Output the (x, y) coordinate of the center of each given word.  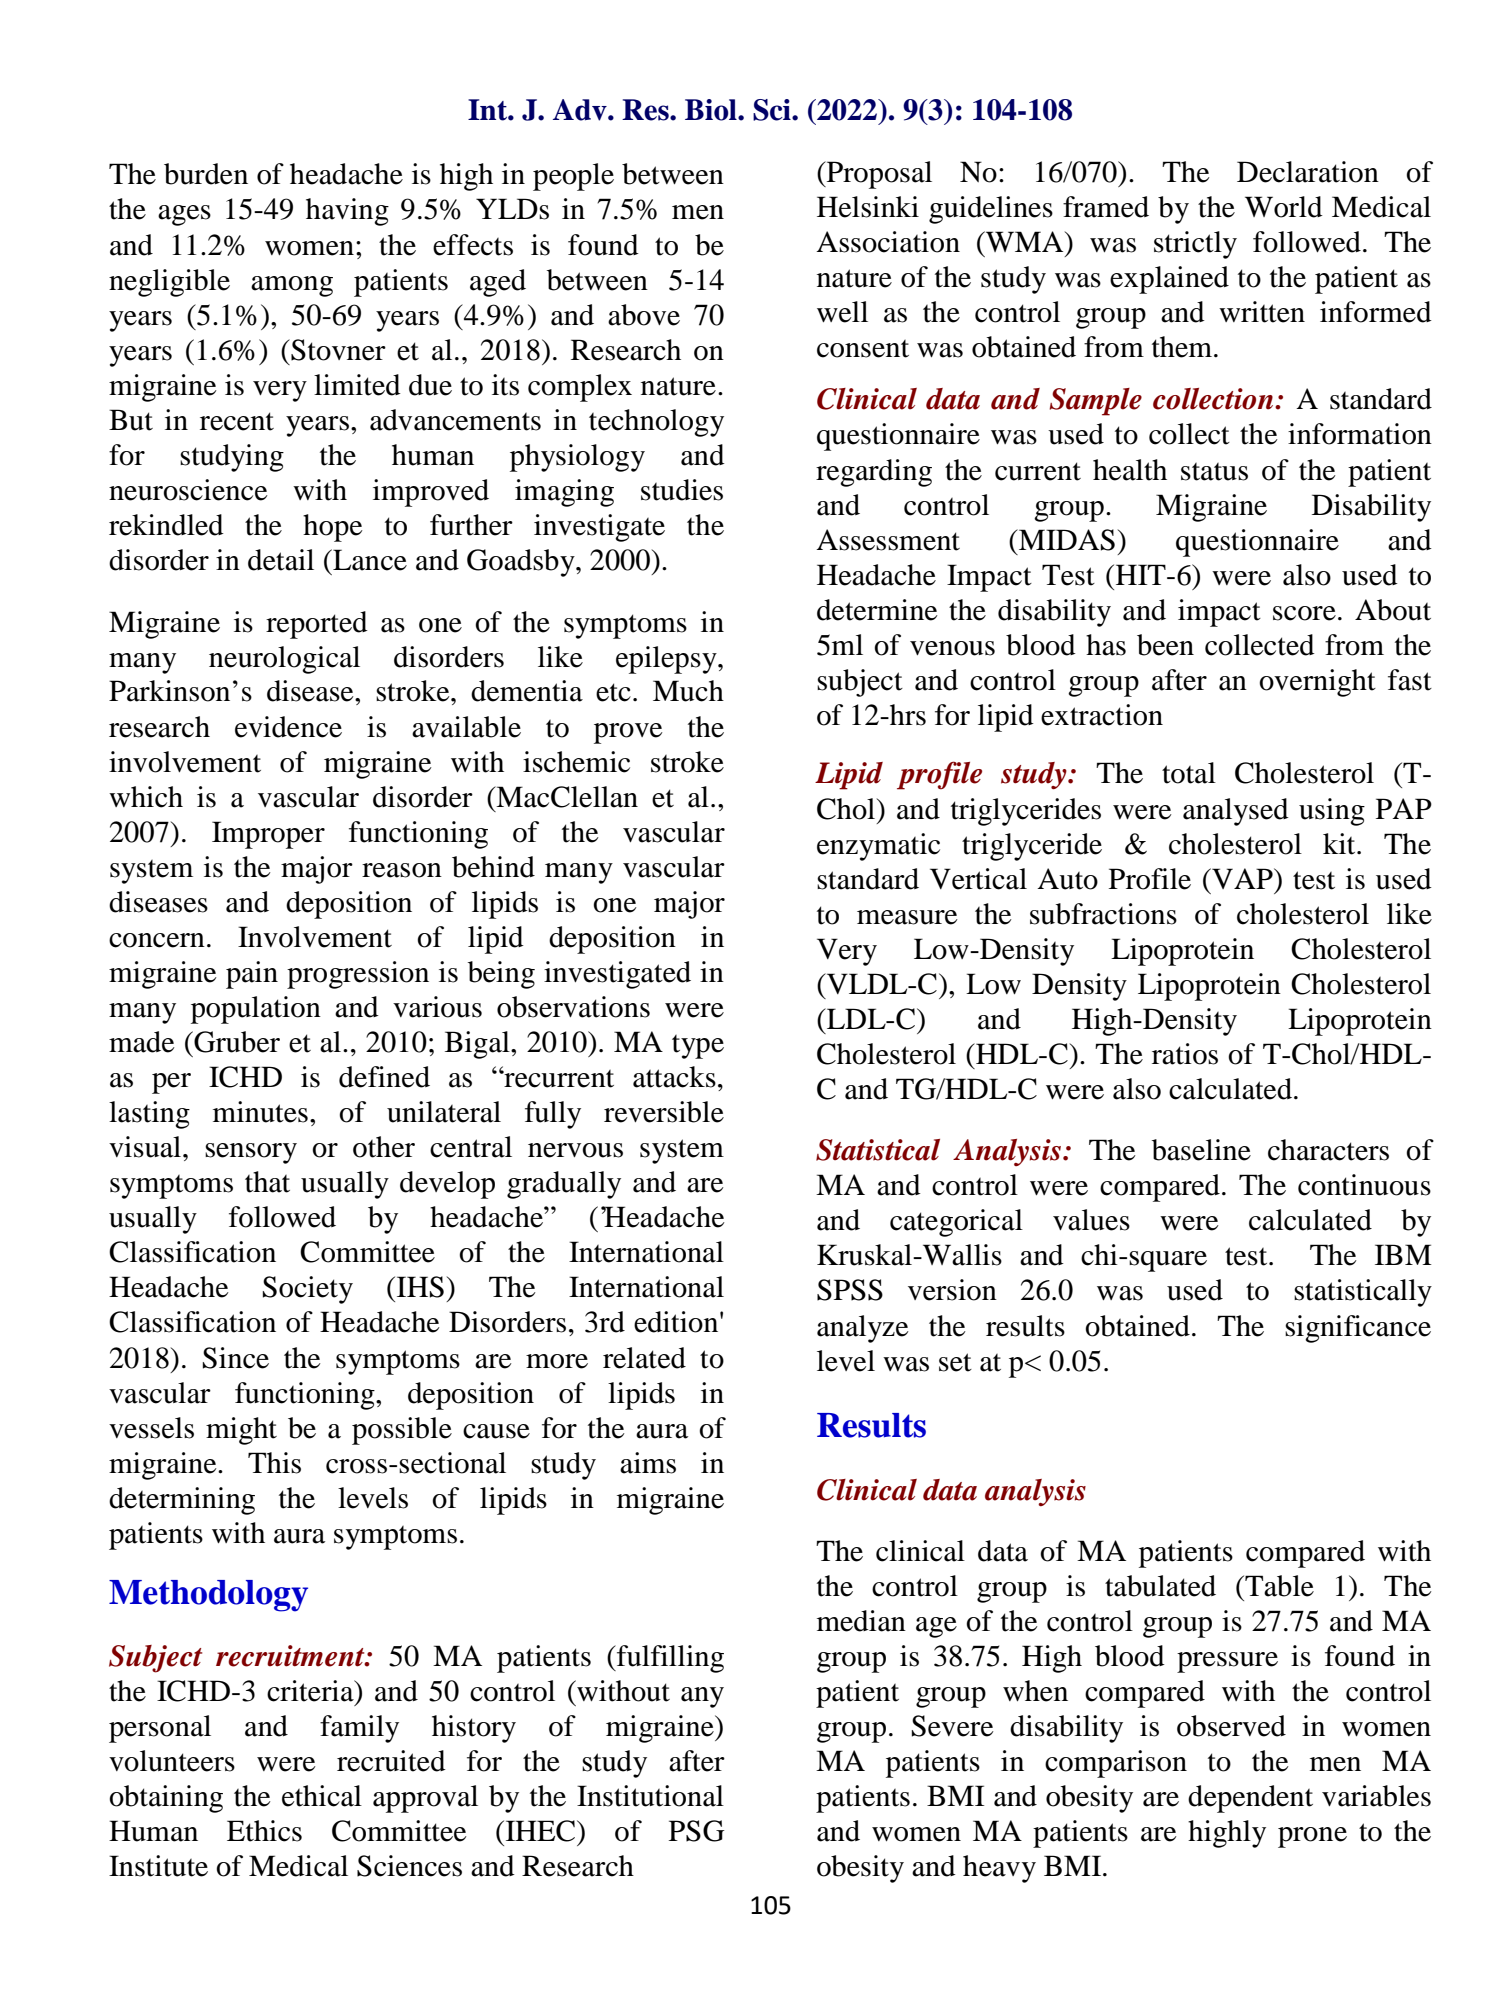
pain (252, 975)
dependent (1250, 1799)
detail (281, 560)
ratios (1185, 1054)
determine (877, 610)
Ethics (264, 1831)
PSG (697, 1831)
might (241, 1431)
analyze (863, 1329)
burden (206, 174)
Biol (712, 110)
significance (1358, 1329)
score (1304, 613)
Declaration (1308, 172)
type (698, 1047)
